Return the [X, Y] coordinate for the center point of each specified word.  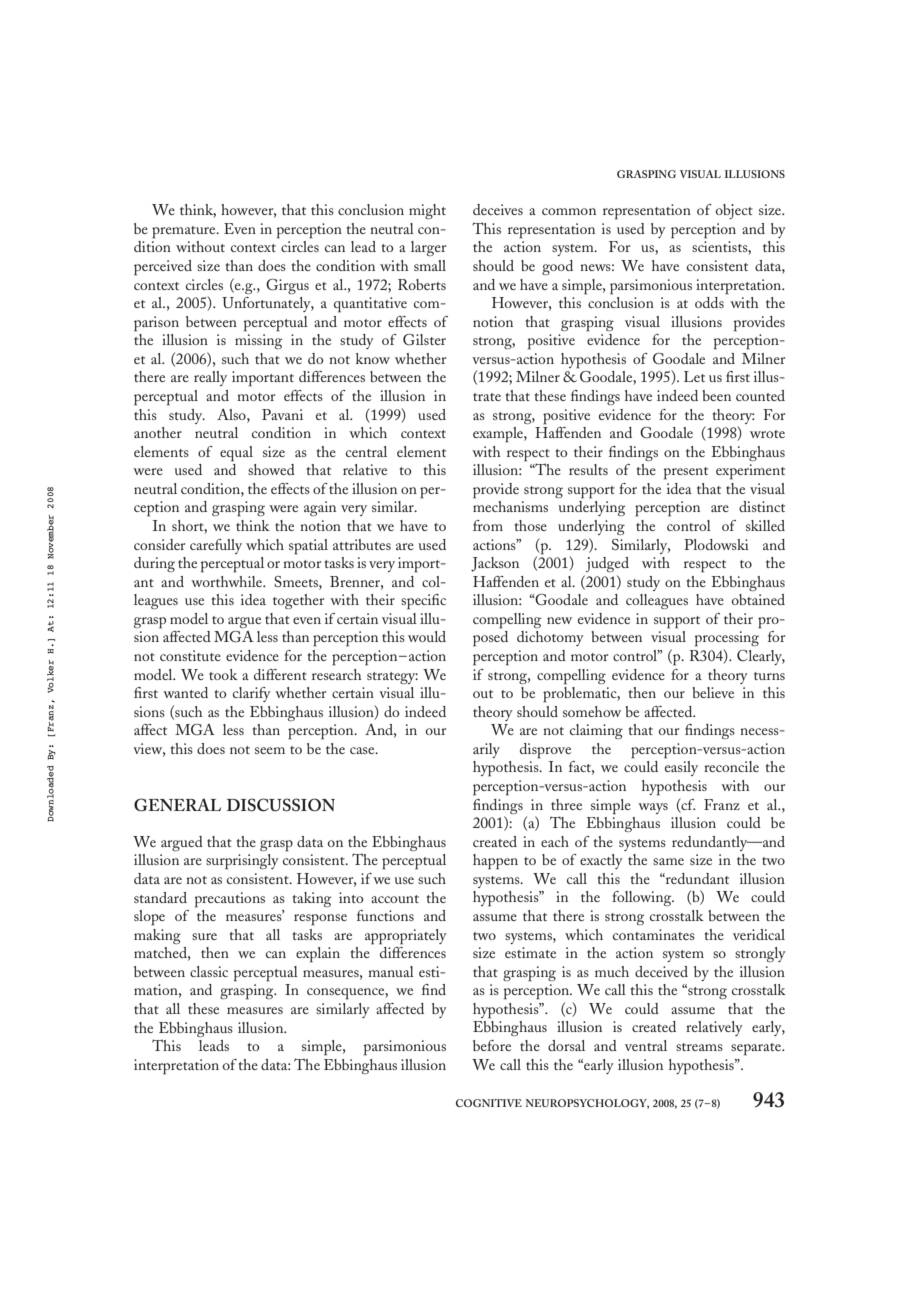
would [427, 636]
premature [185, 232]
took [223, 674]
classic [209, 971]
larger [428, 248]
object [734, 211]
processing [727, 639]
